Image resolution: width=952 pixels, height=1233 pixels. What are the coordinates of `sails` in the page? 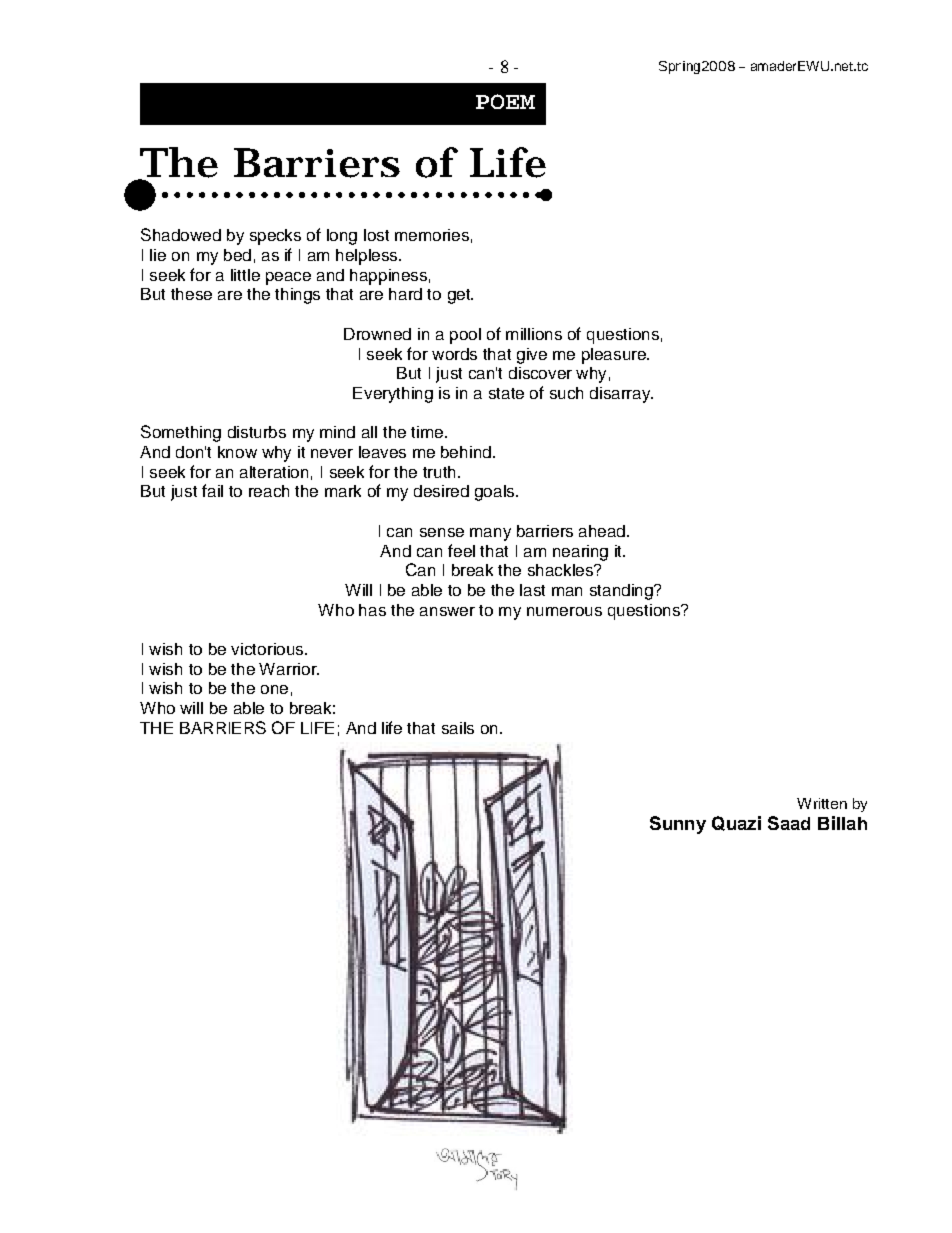 It's located at (458, 728).
